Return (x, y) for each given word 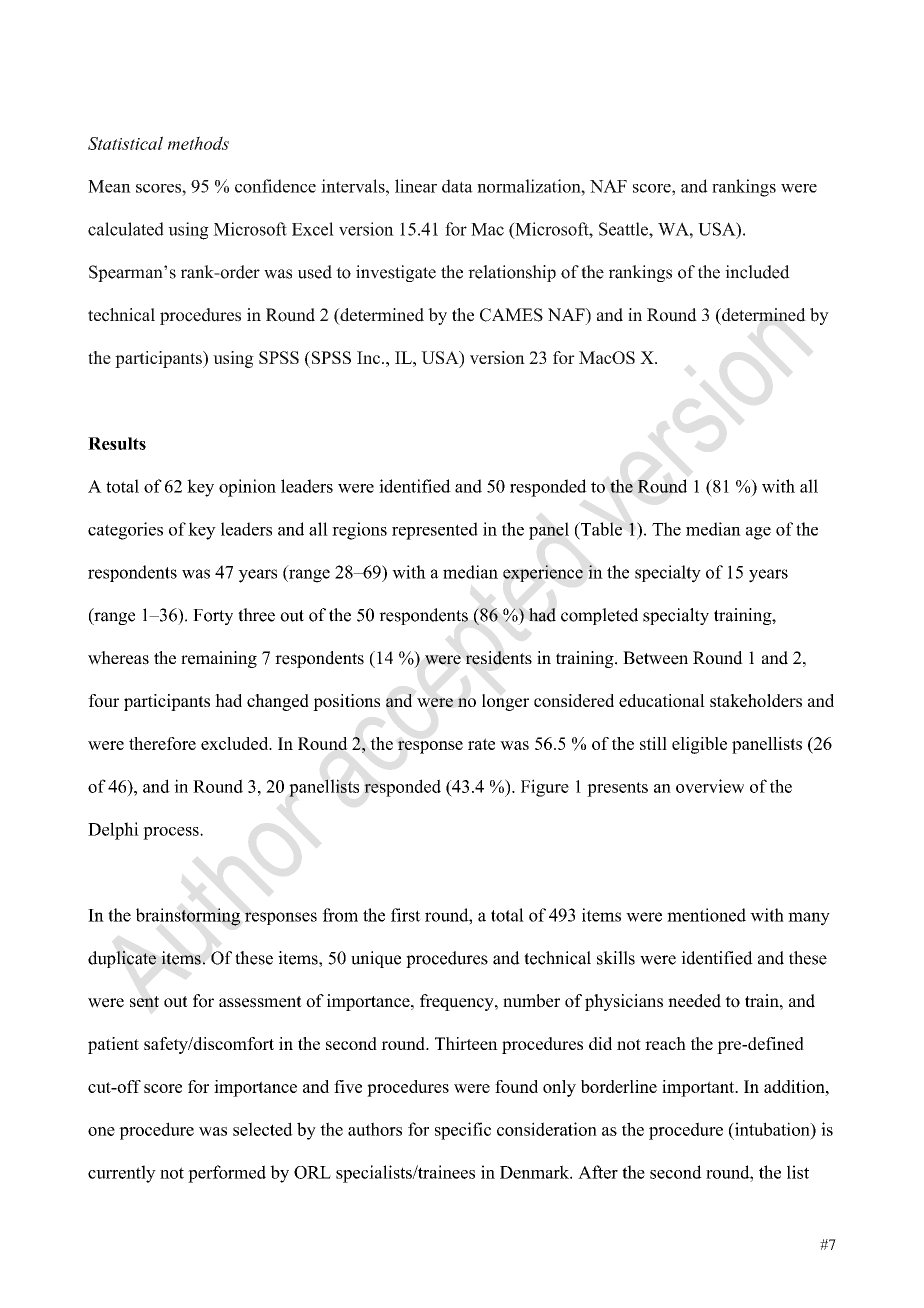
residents (499, 658)
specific (463, 1131)
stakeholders (756, 700)
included (757, 272)
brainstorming (188, 917)
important (699, 1088)
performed (227, 1174)
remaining (219, 659)
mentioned (706, 915)
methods (198, 143)
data (457, 186)
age (758, 533)
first (406, 915)
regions (359, 531)
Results (117, 443)
